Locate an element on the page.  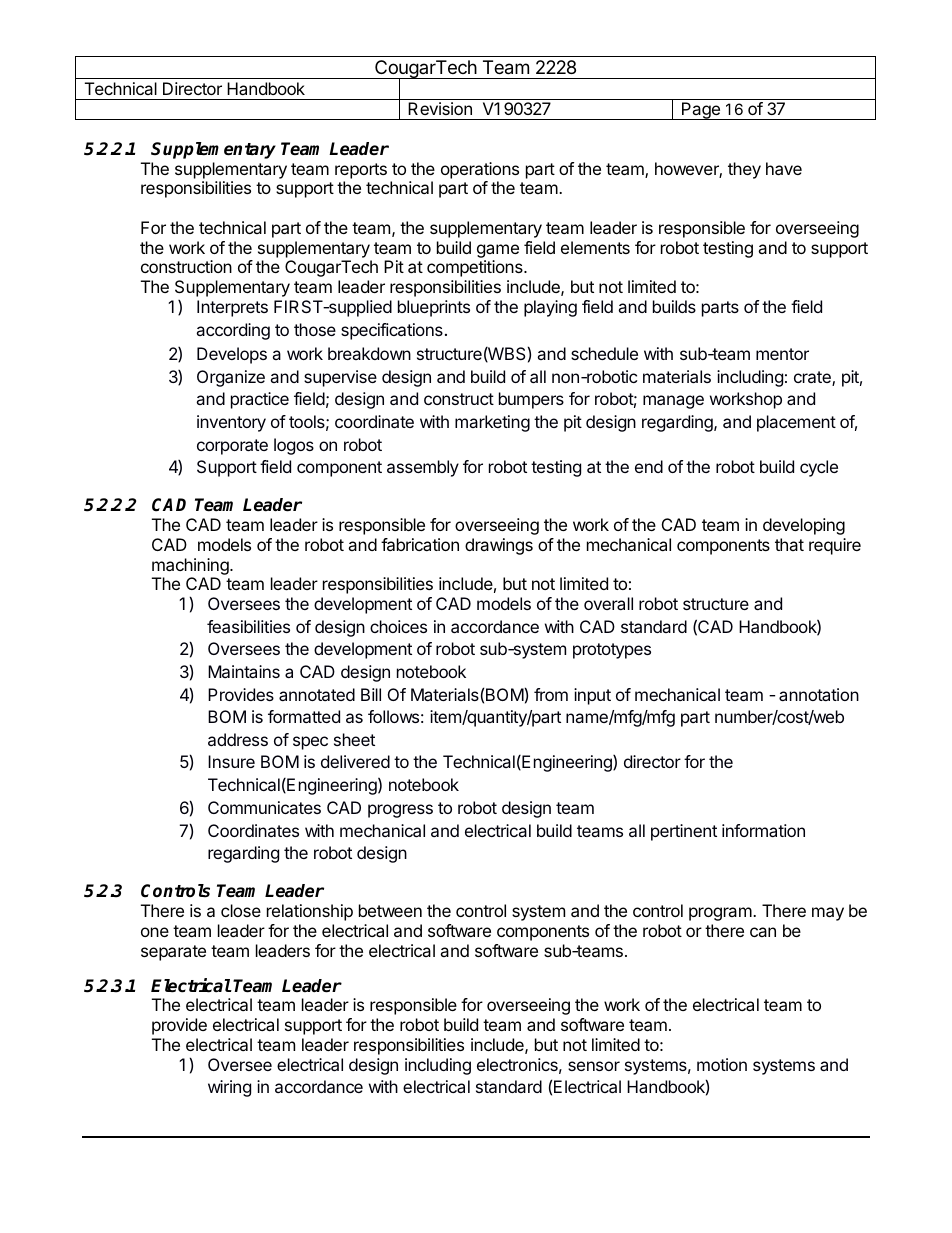
motion is located at coordinates (722, 1064).
